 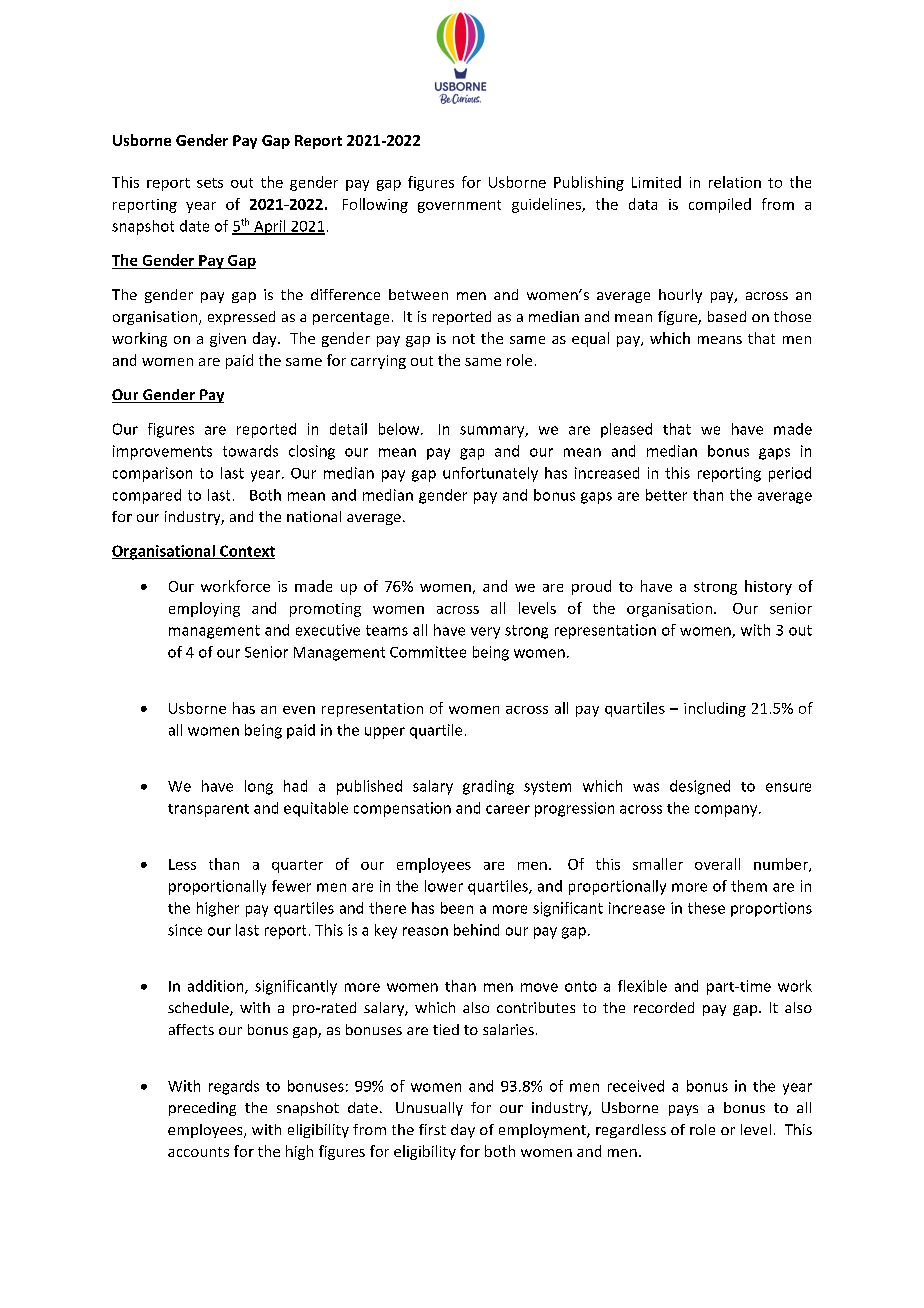 What do you see at coordinates (210, 183) in the screenshot?
I see `sets` at bounding box center [210, 183].
